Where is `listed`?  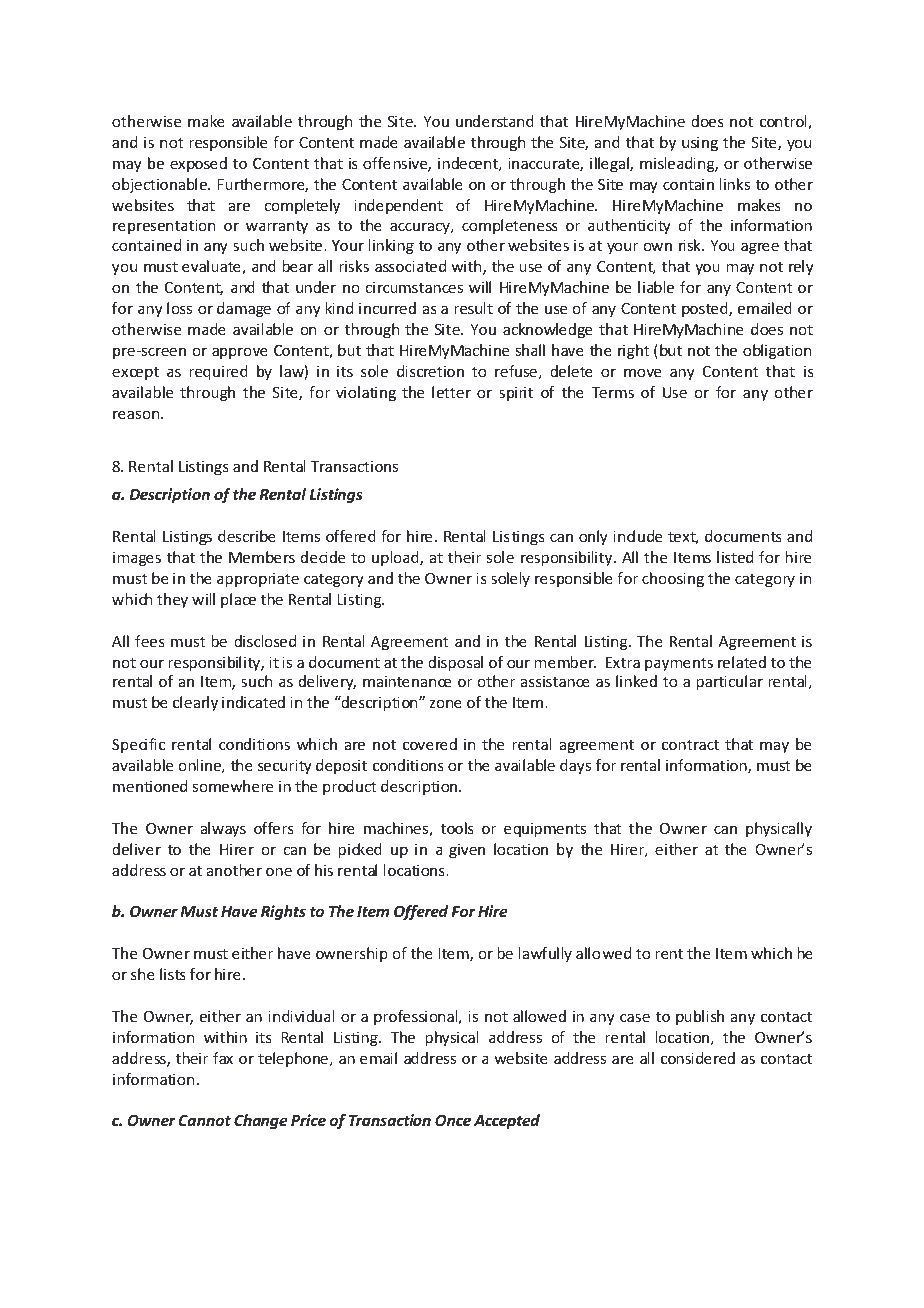 listed is located at coordinates (735, 557).
